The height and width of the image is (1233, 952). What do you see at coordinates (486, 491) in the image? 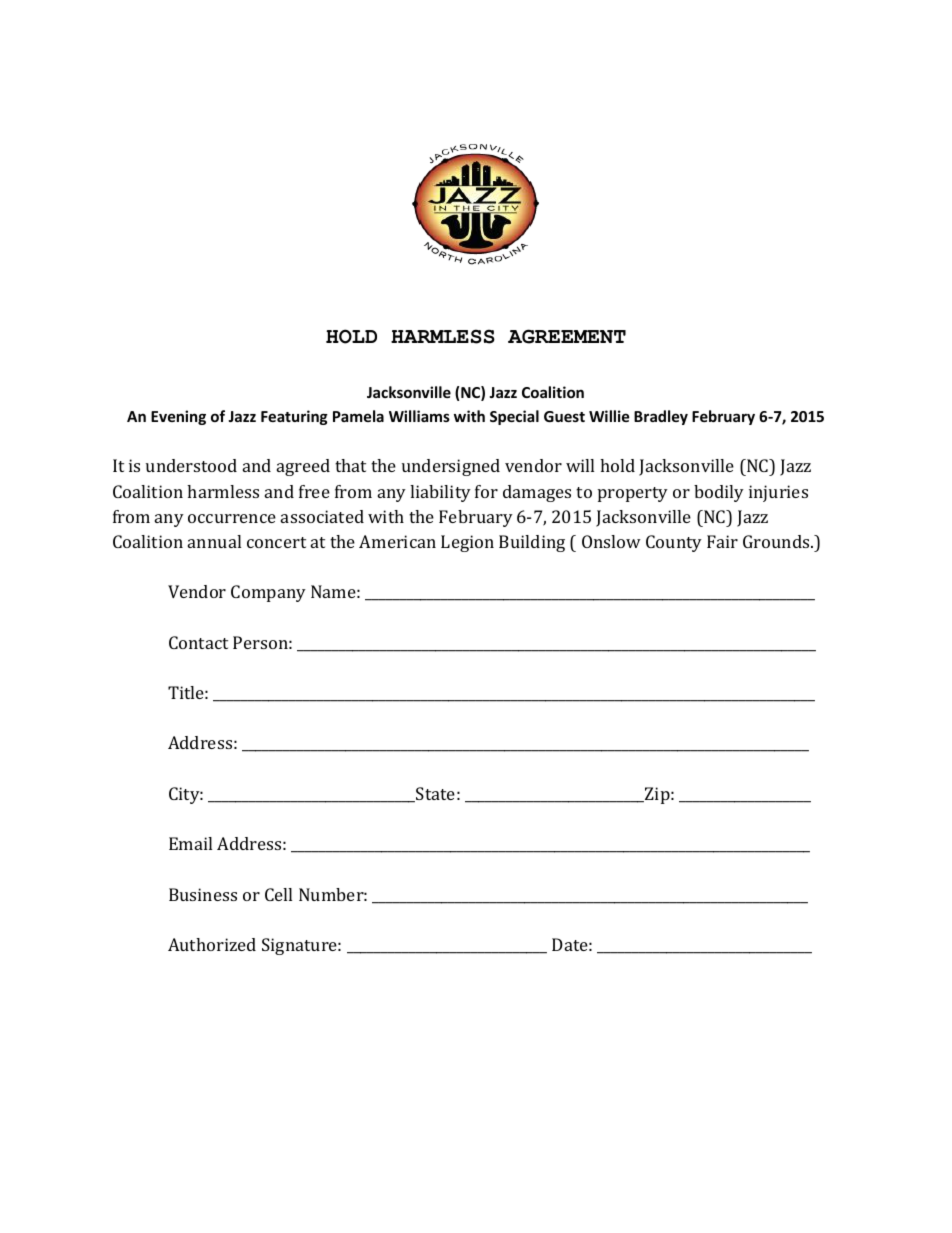
I see `for` at bounding box center [486, 491].
